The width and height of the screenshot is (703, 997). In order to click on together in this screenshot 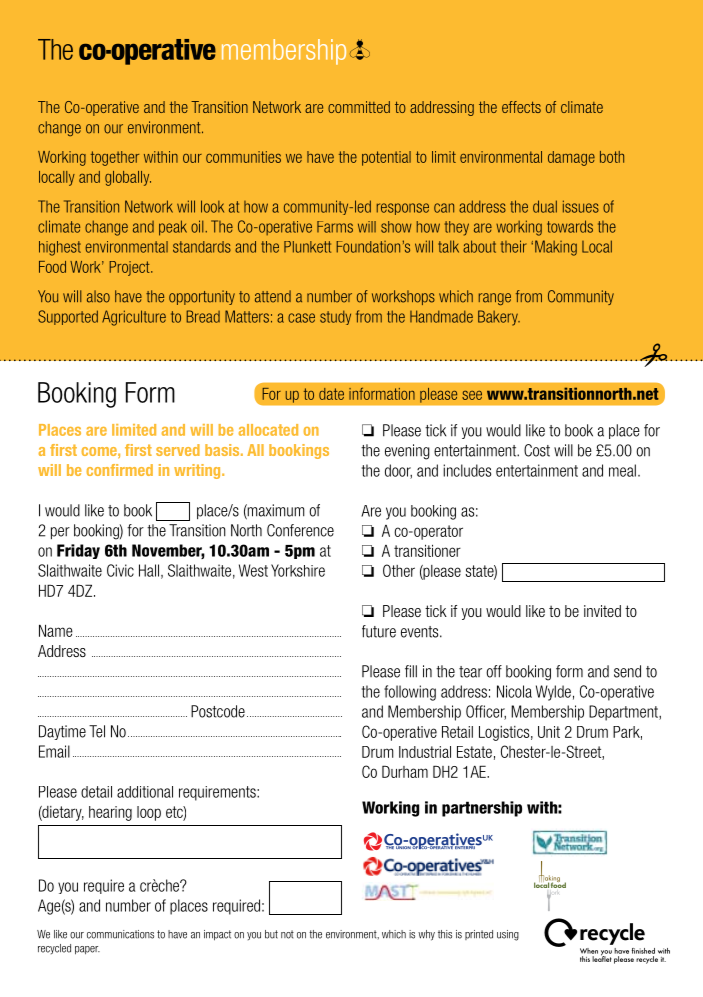, I will do `click(115, 158)`.
